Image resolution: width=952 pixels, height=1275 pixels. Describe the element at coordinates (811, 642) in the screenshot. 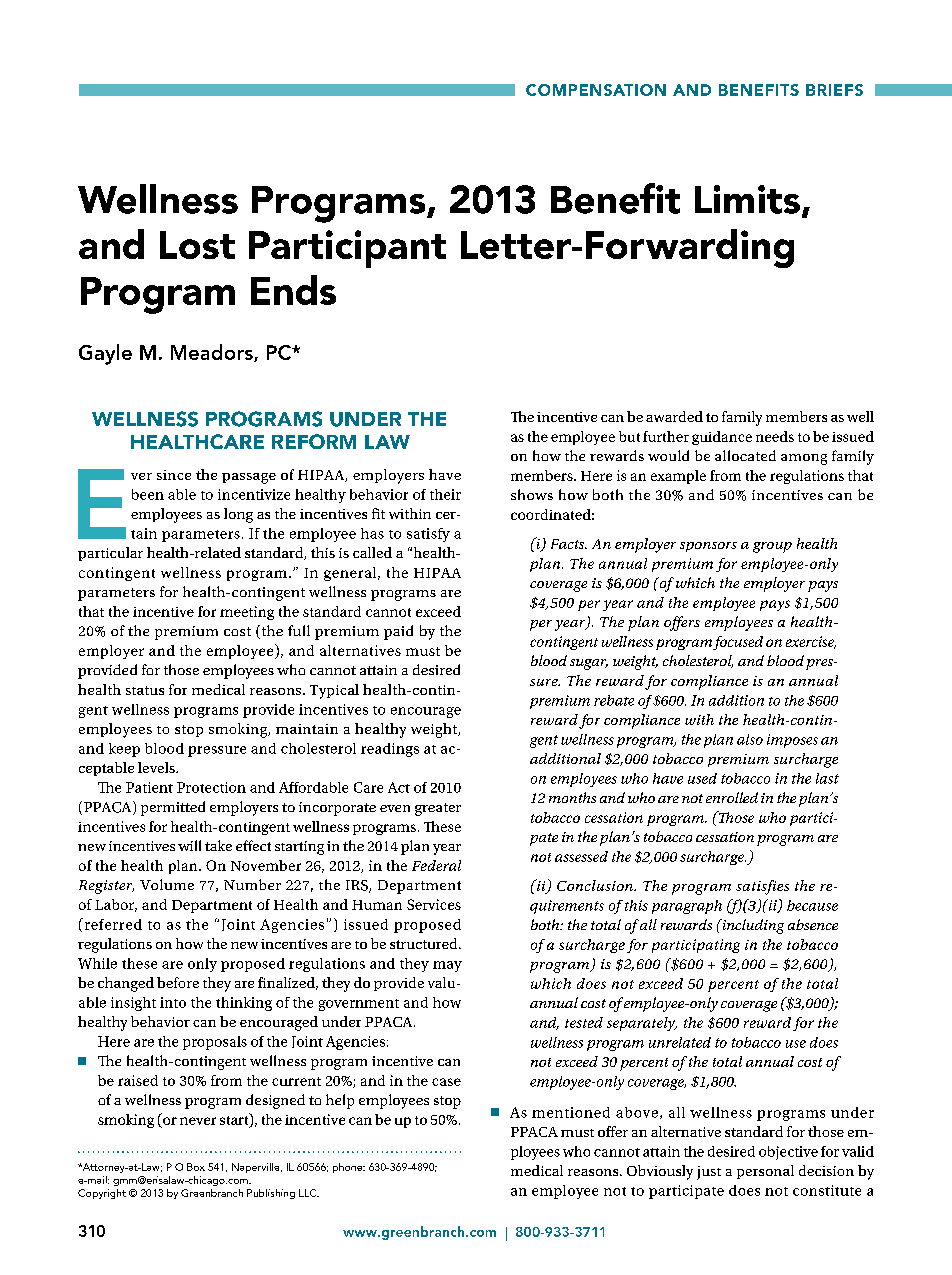

I see `exercise` at that location.
